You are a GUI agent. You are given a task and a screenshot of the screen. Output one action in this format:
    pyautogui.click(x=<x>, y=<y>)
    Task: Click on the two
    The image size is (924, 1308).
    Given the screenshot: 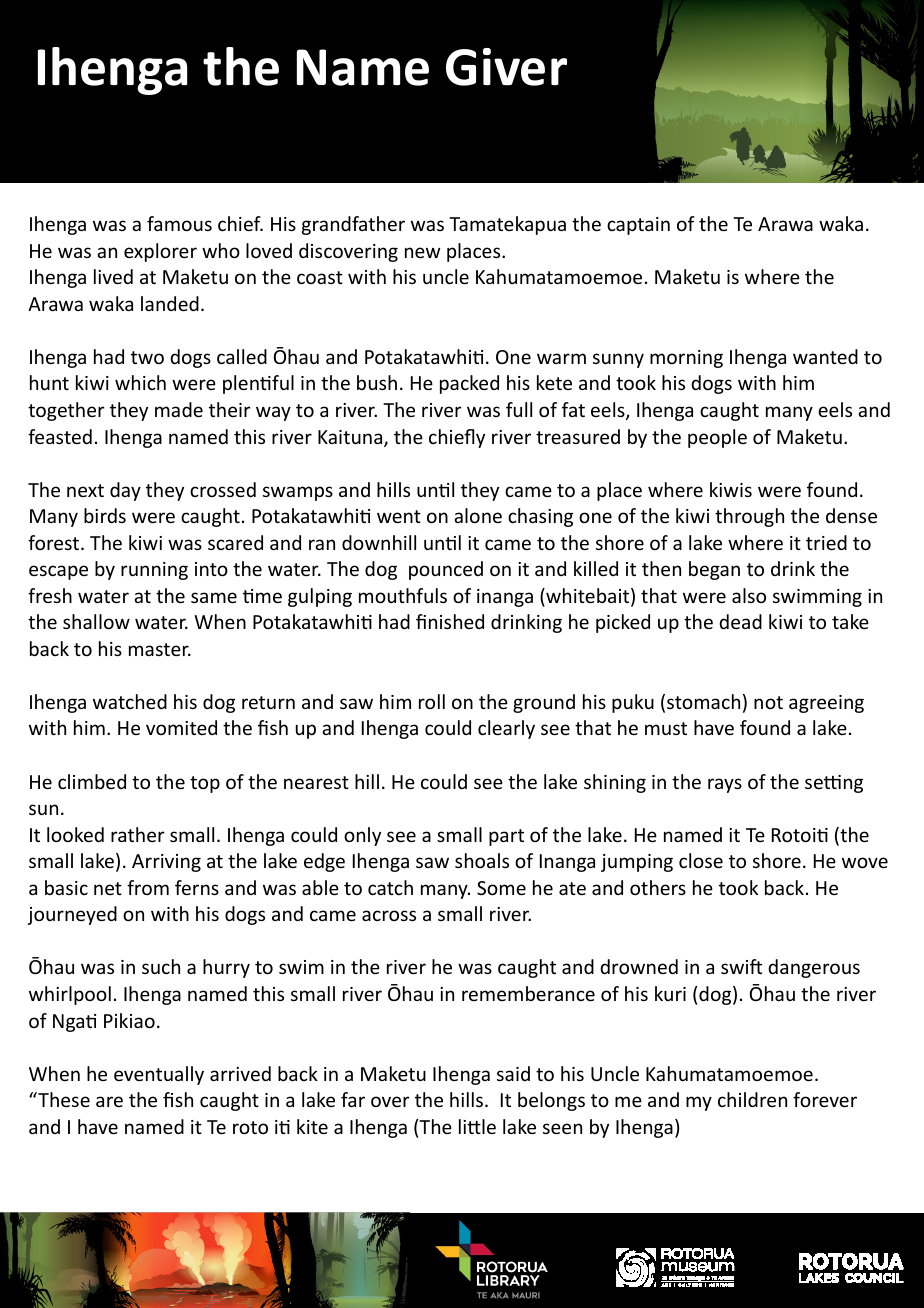 What is the action you would take?
    pyautogui.click(x=147, y=357)
